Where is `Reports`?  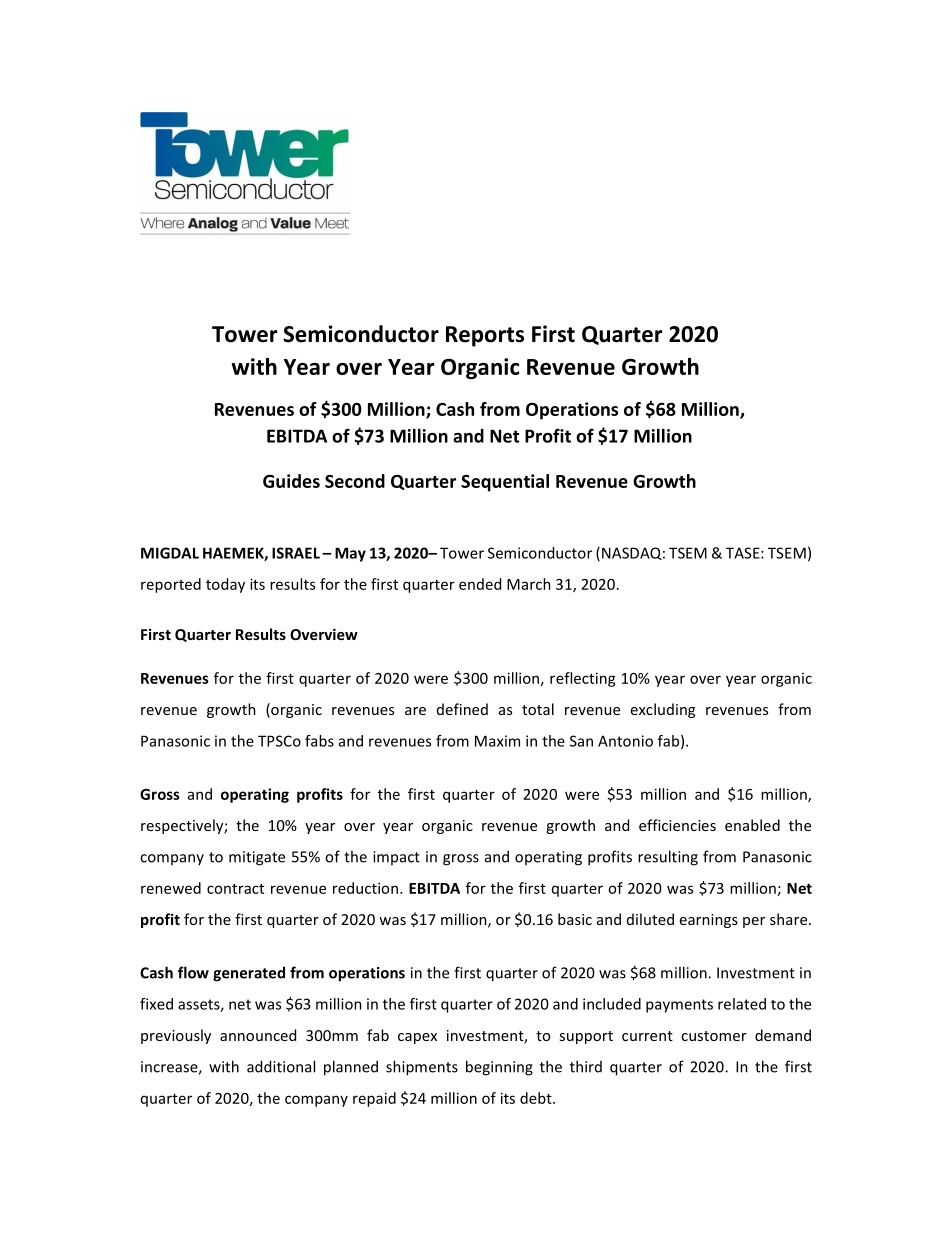
Reports is located at coordinates (485, 336).
